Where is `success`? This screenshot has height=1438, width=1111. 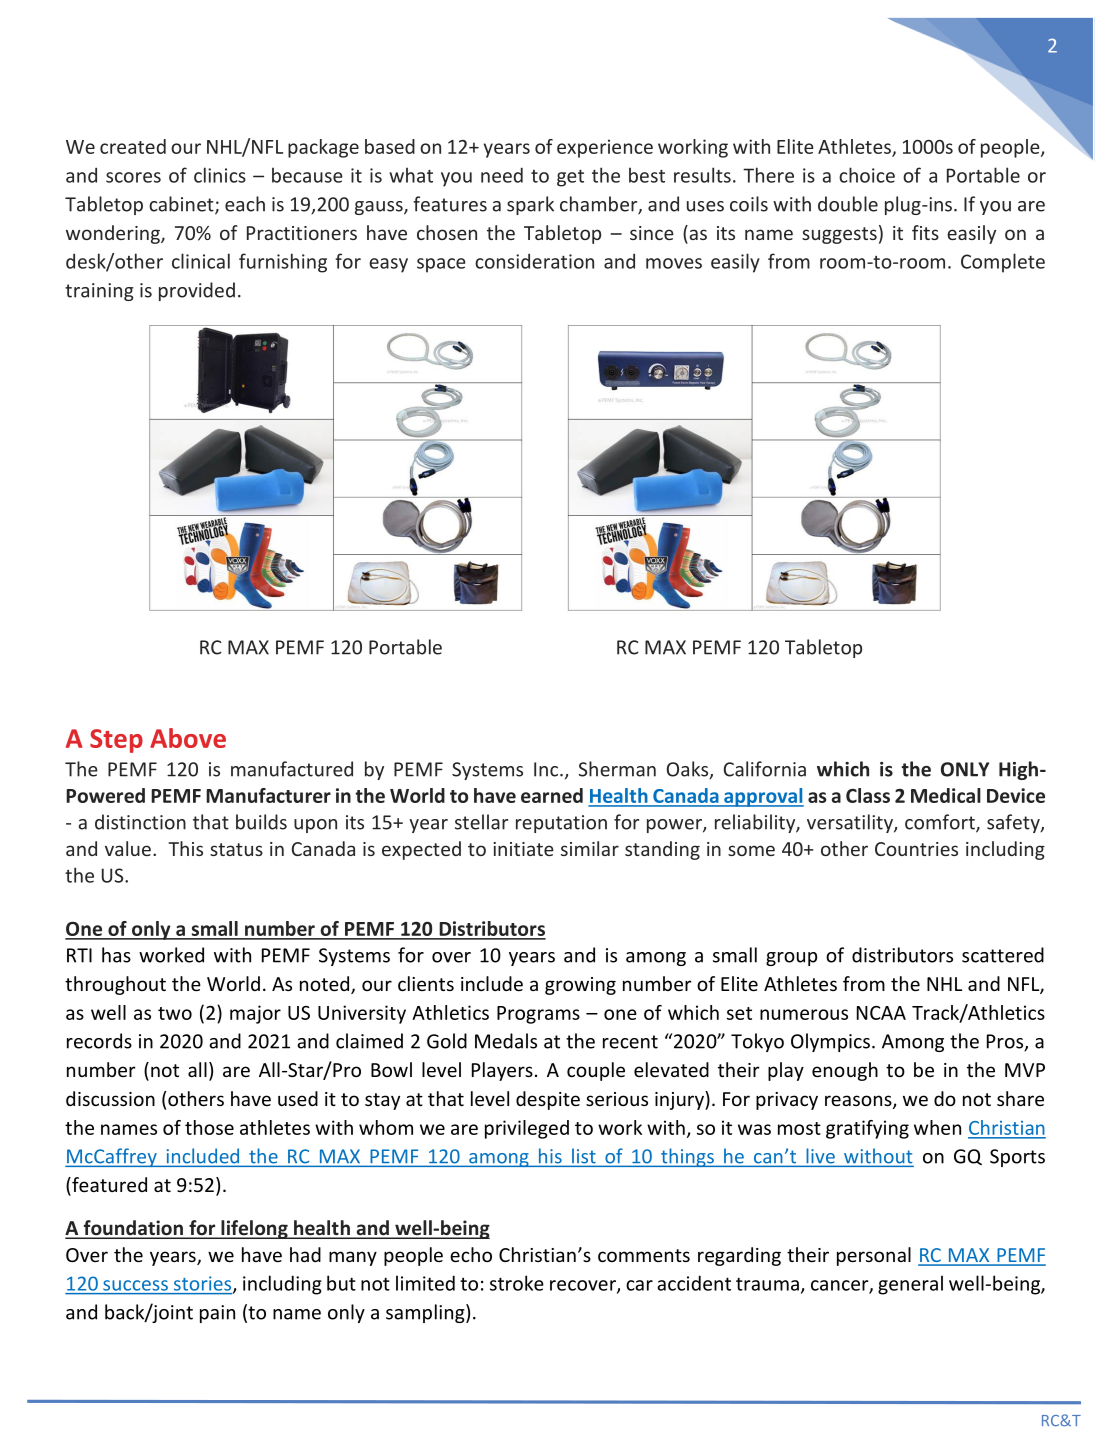 success is located at coordinates (135, 1285).
